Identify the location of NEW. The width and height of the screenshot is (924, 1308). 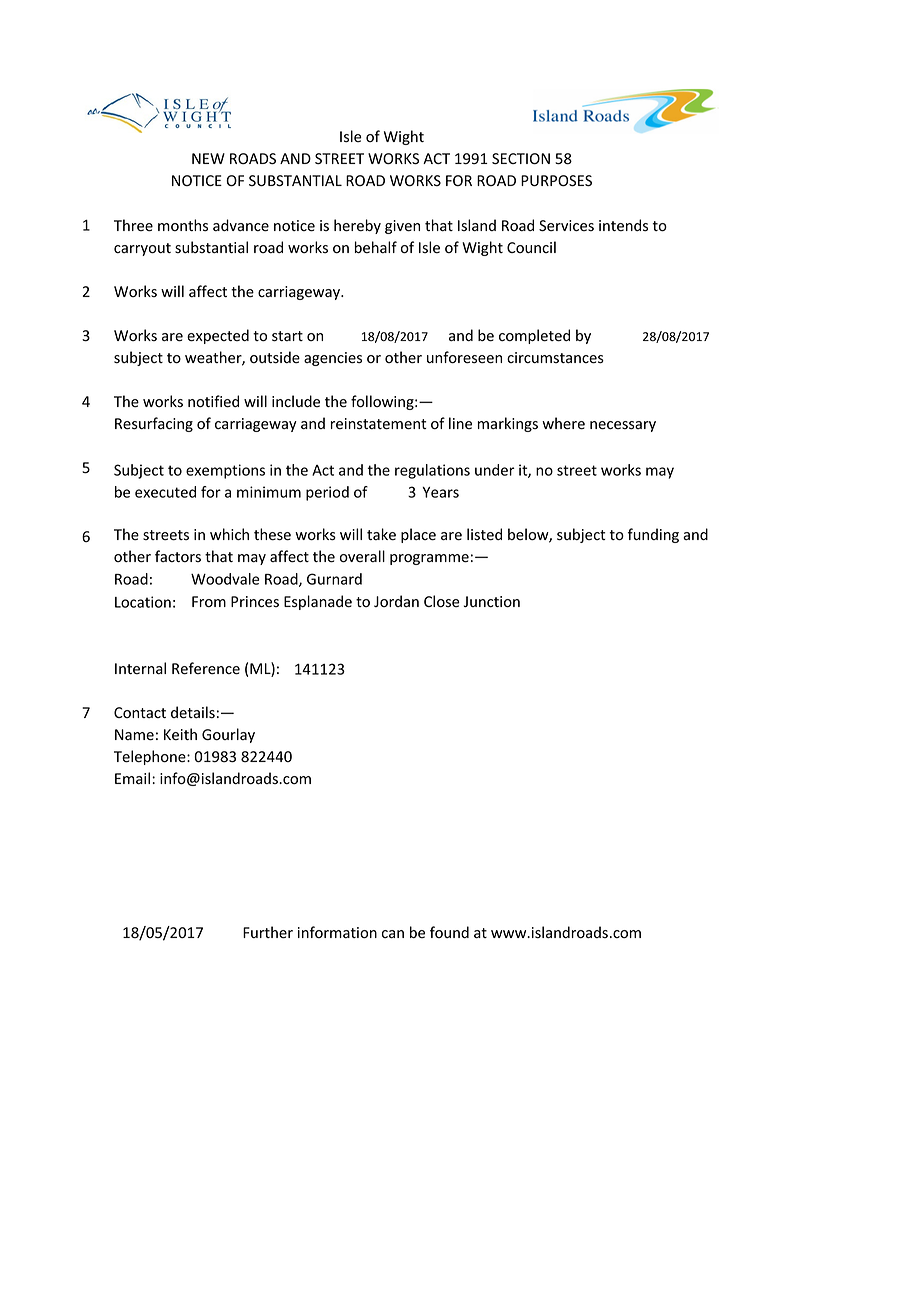
(208, 158).
